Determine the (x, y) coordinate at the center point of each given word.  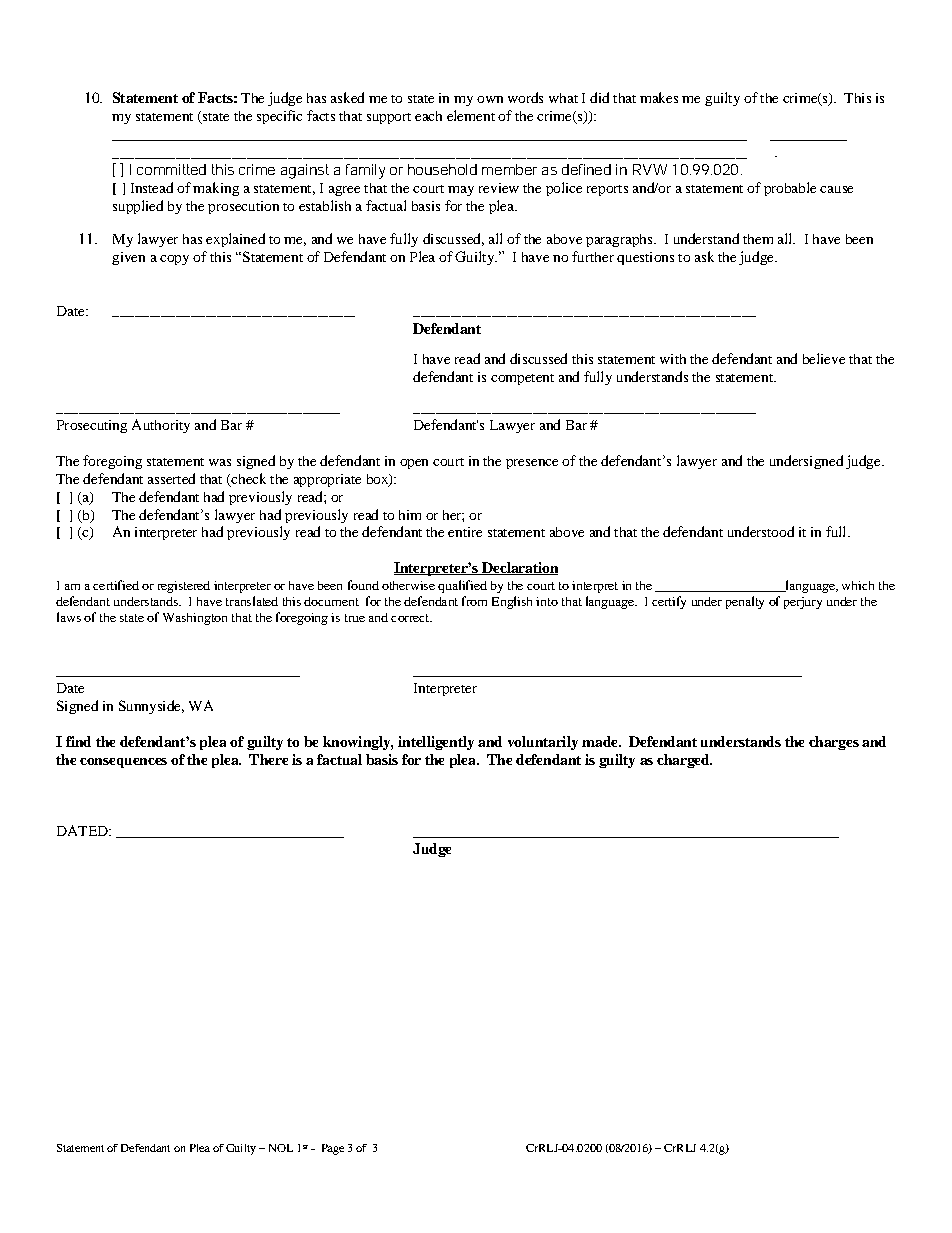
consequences (123, 763)
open (414, 464)
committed (171, 169)
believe (824, 358)
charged (684, 761)
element (471, 115)
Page (333, 1149)
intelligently (436, 743)
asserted (171, 478)
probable (790, 189)
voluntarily (543, 743)
